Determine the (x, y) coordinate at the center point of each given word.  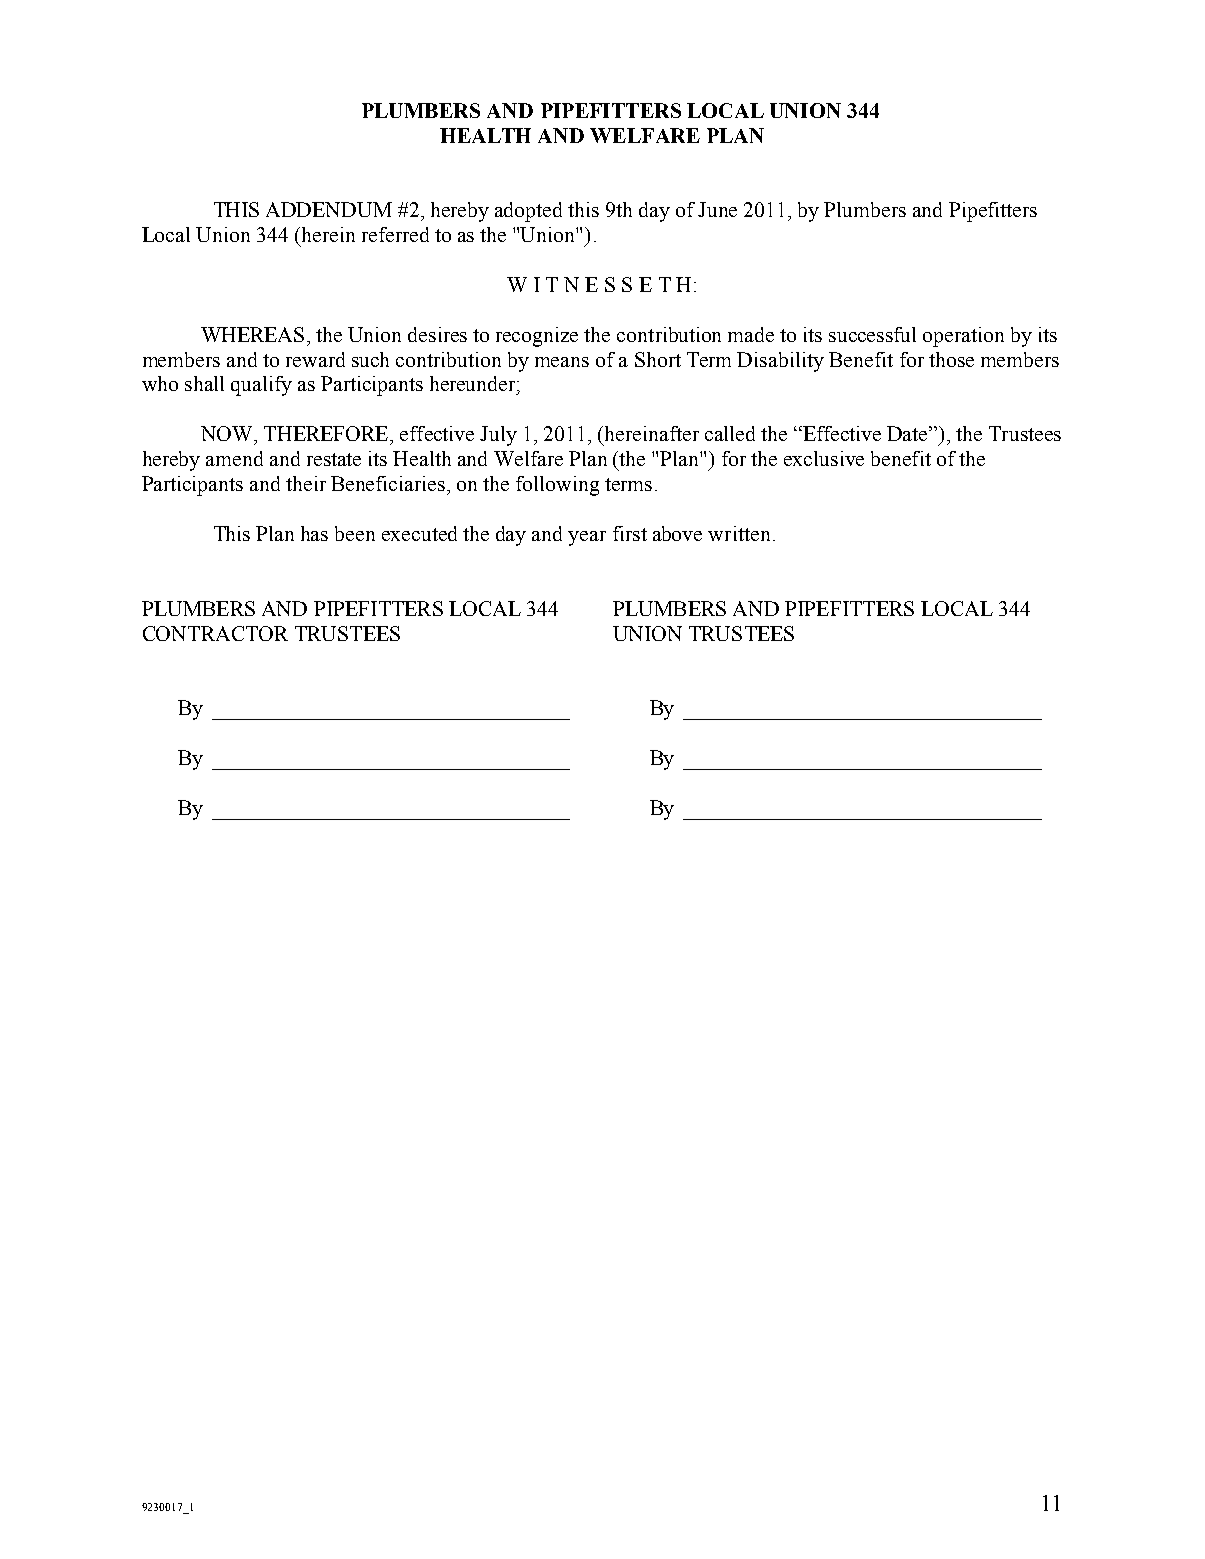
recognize (537, 337)
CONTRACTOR (215, 633)
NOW (228, 433)
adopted (528, 212)
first (630, 533)
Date (908, 433)
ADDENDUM (329, 209)
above (677, 533)
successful (872, 334)
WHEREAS (252, 334)
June (717, 209)
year (587, 538)
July (498, 436)
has (314, 533)
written (739, 533)
